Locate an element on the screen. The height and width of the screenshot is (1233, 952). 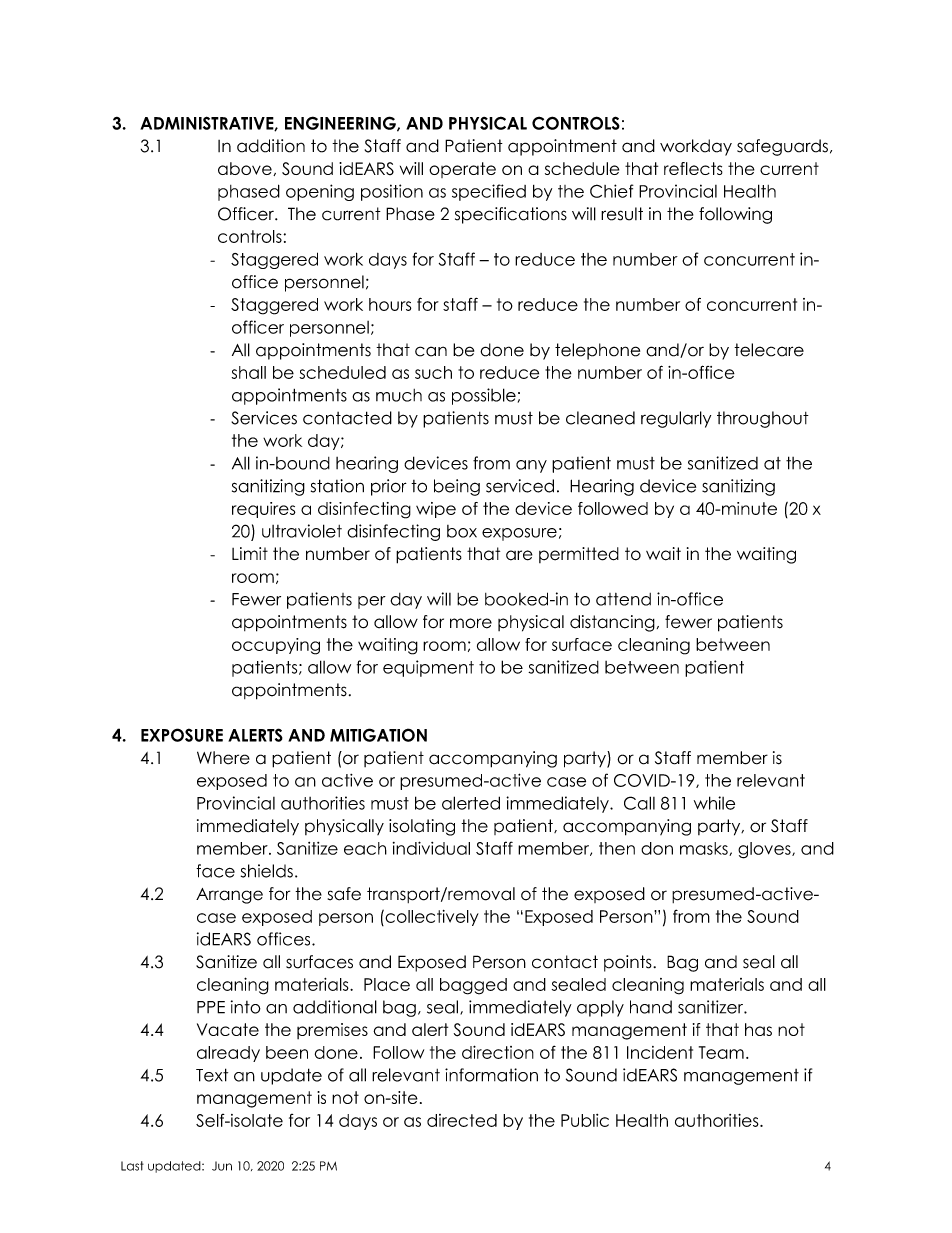
operate is located at coordinates (462, 170).
